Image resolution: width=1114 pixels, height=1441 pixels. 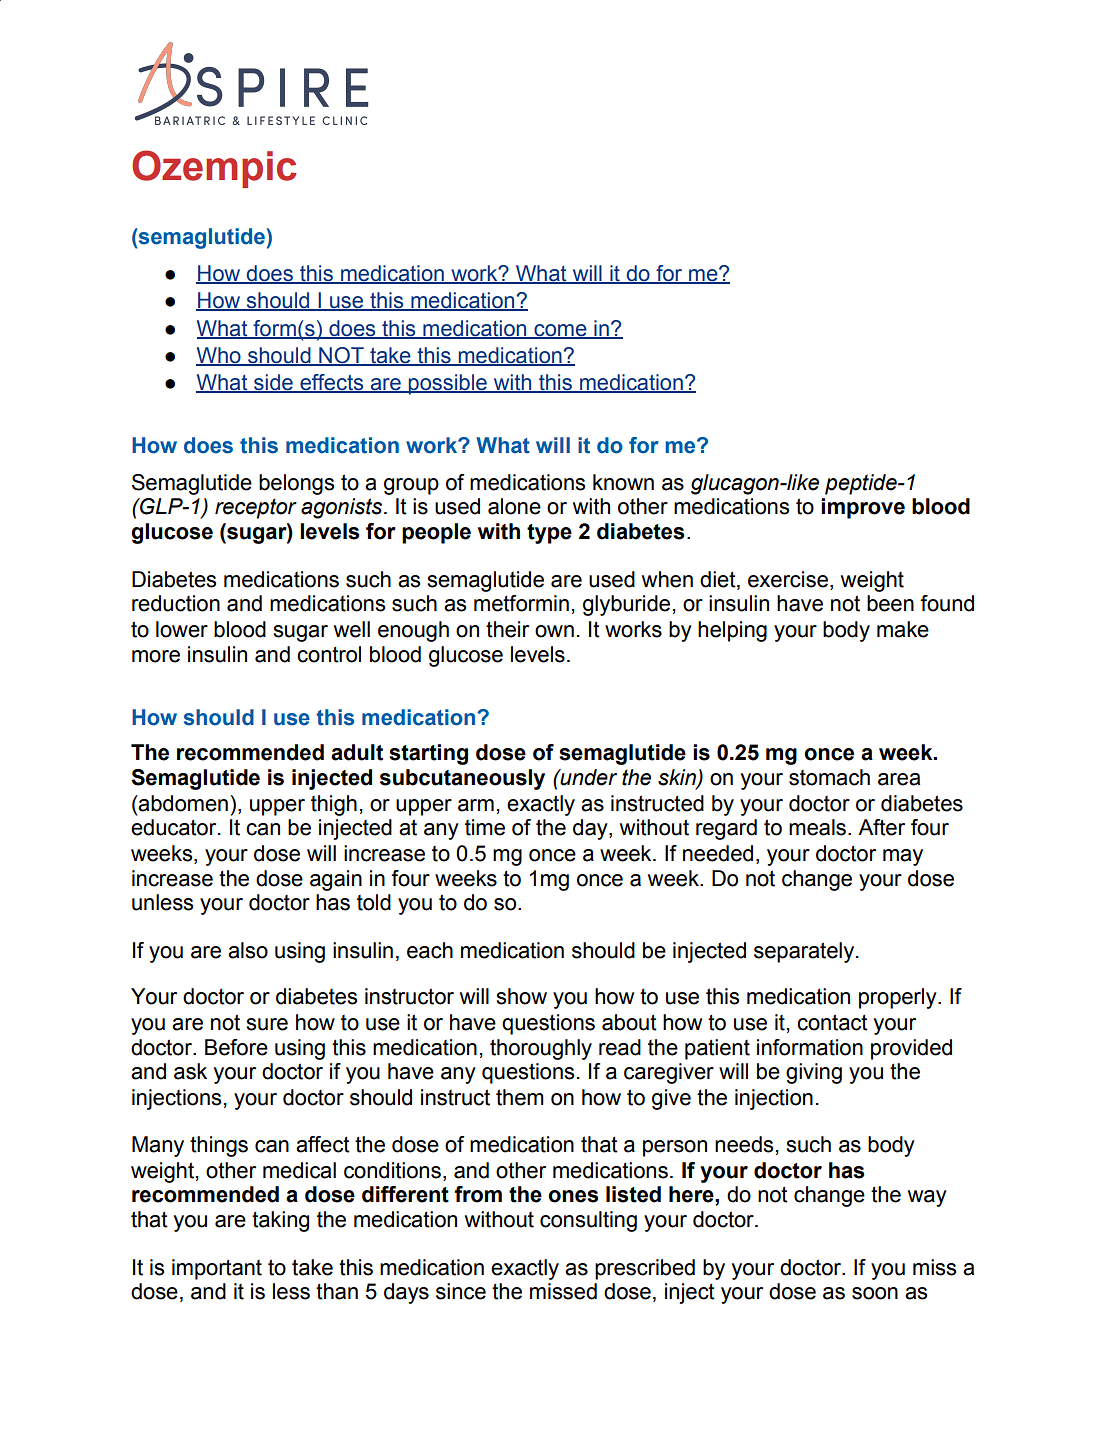 What do you see at coordinates (514, 506) in the screenshot?
I see `alone` at bounding box center [514, 506].
